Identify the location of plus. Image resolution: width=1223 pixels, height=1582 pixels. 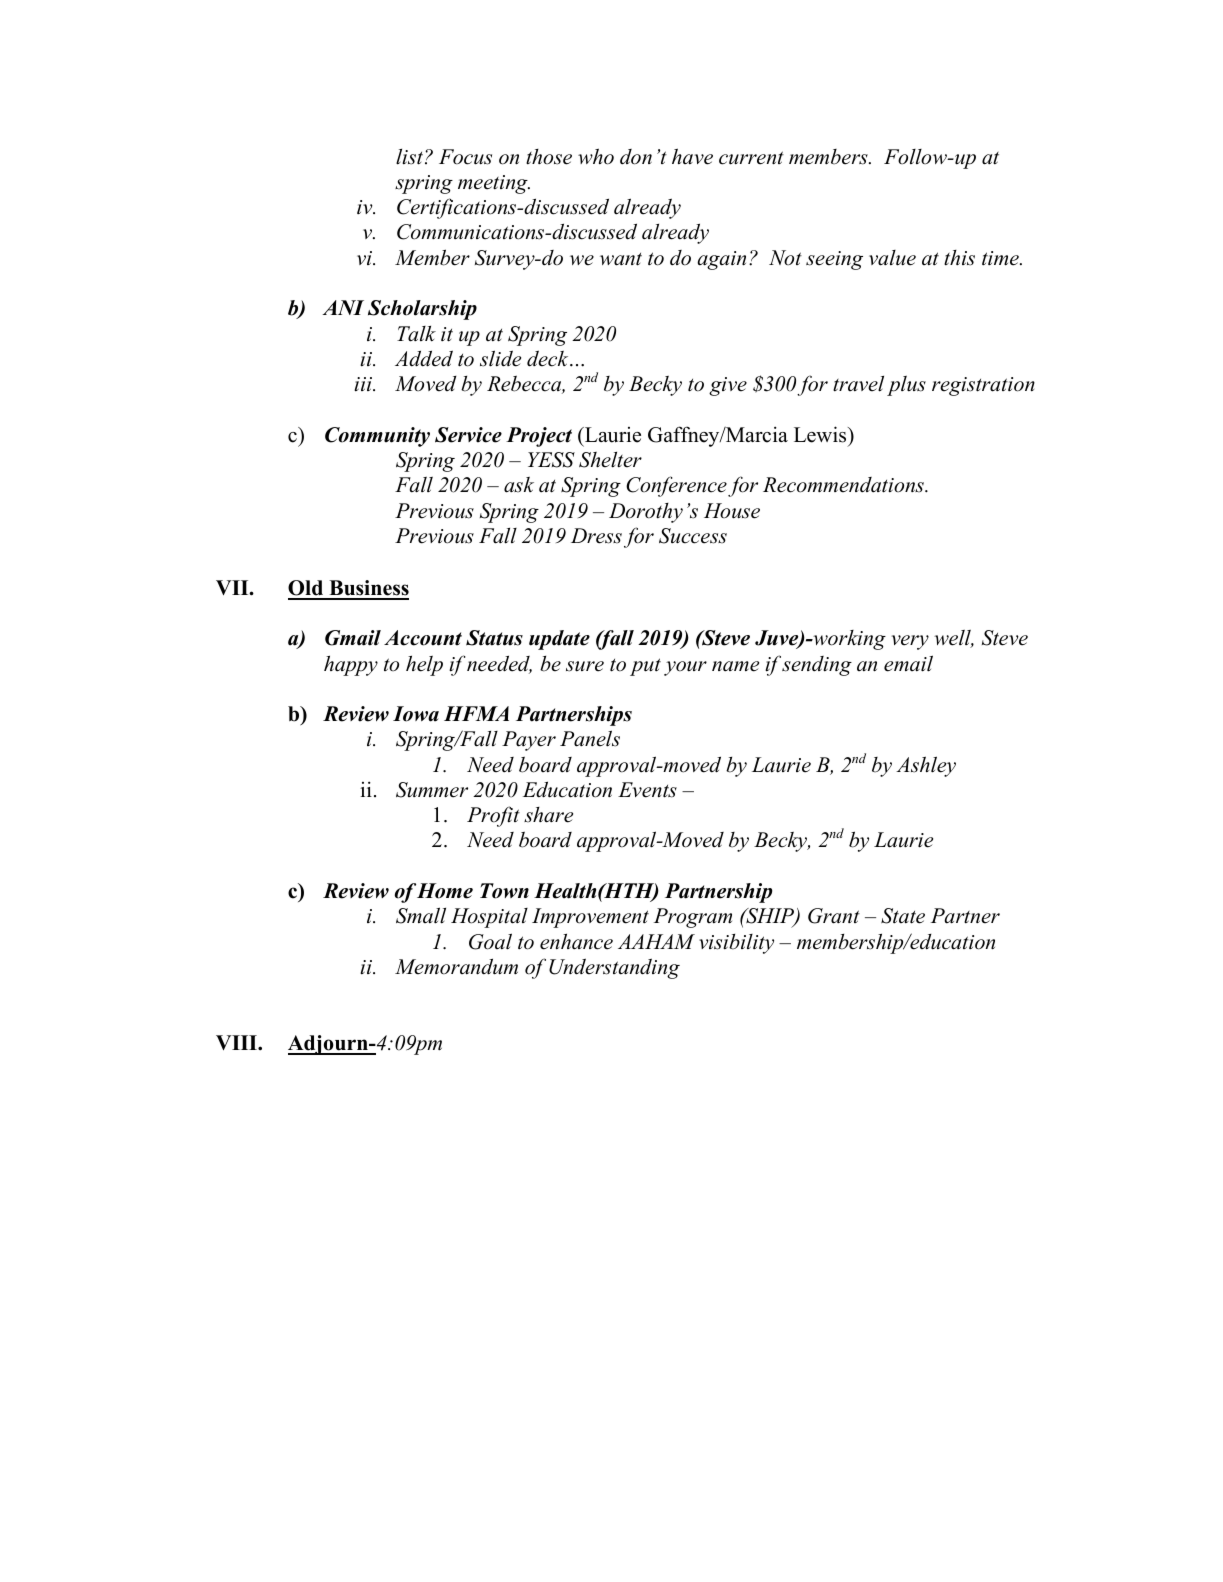
(906, 386).
